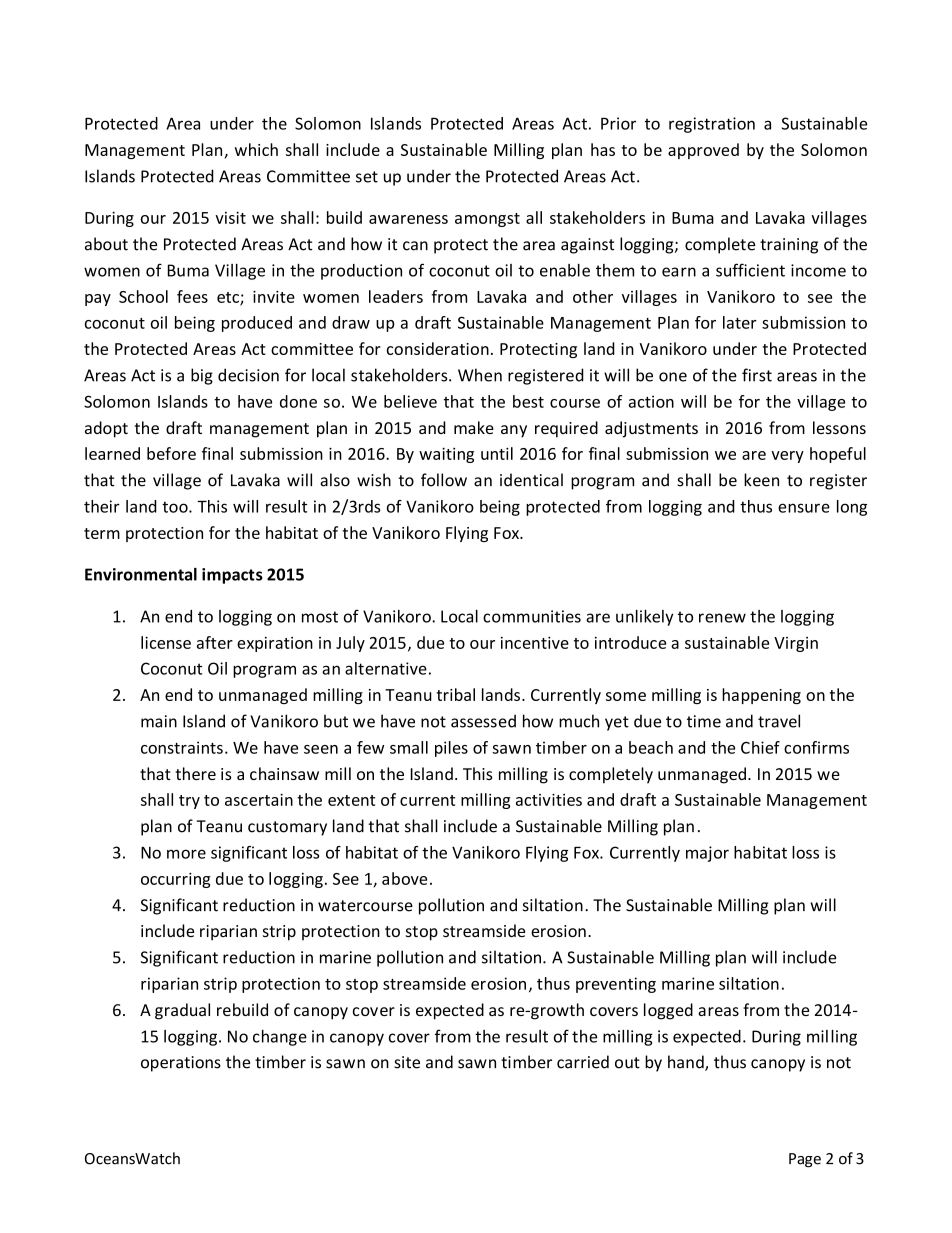  Describe the element at coordinates (444, 480) in the screenshot. I see `follow` at that location.
